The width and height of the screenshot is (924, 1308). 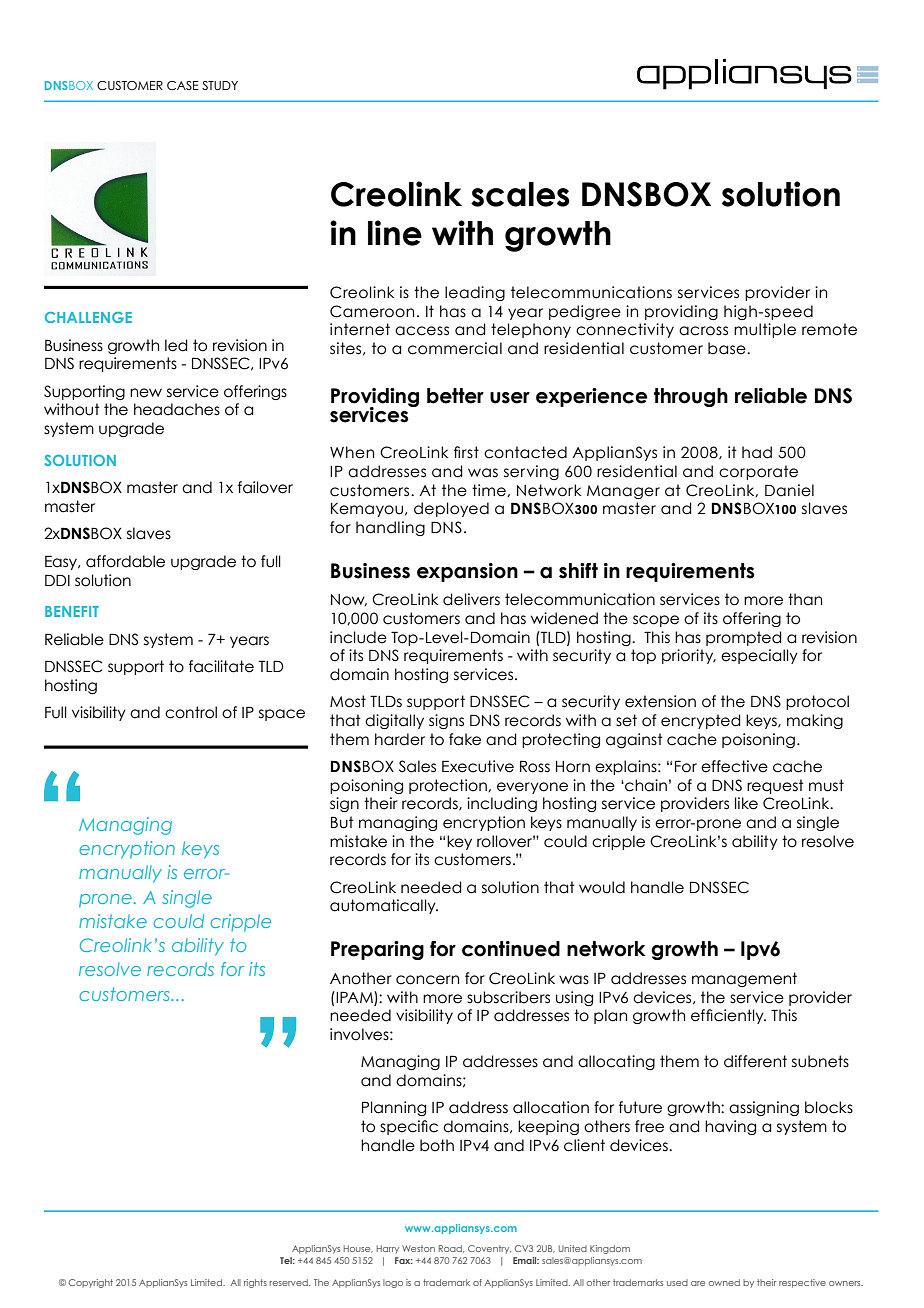 What do you see at coordinates (691, 397) in the screenshot?
I see `through` at bounding box center [691, 397].
